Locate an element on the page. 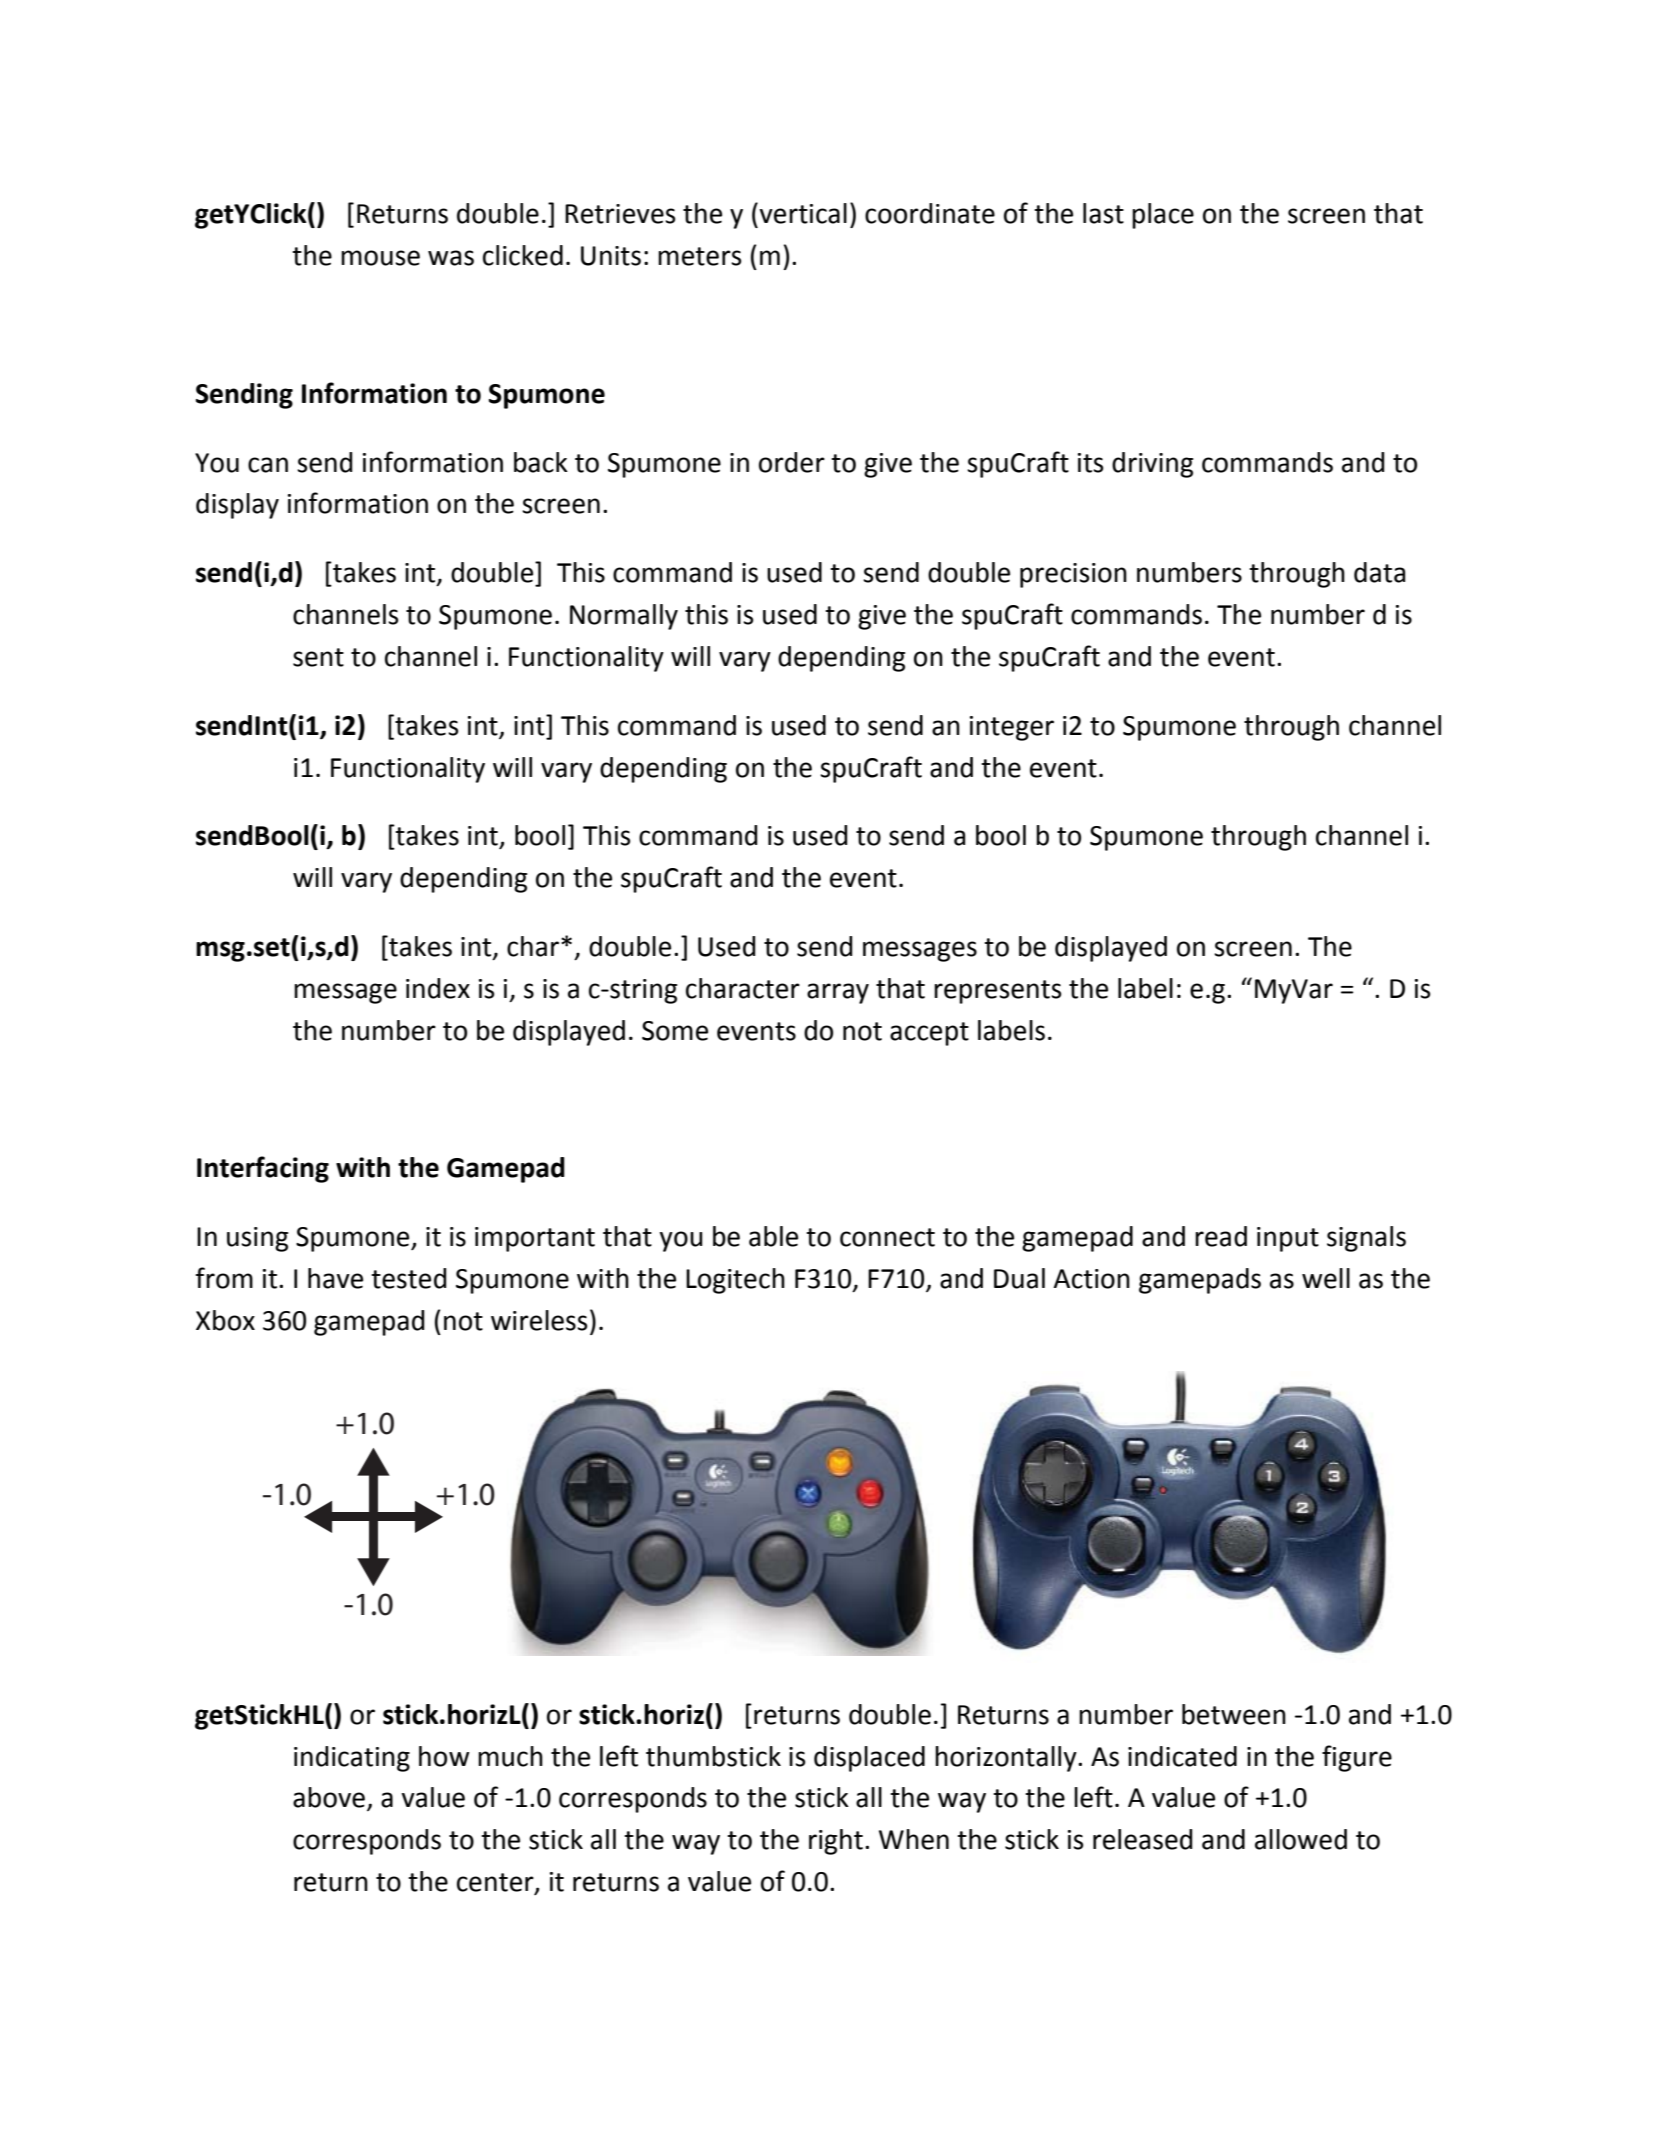 The width and height of the page is (1657, 2144). last is located at coordinates (1103, 213).
